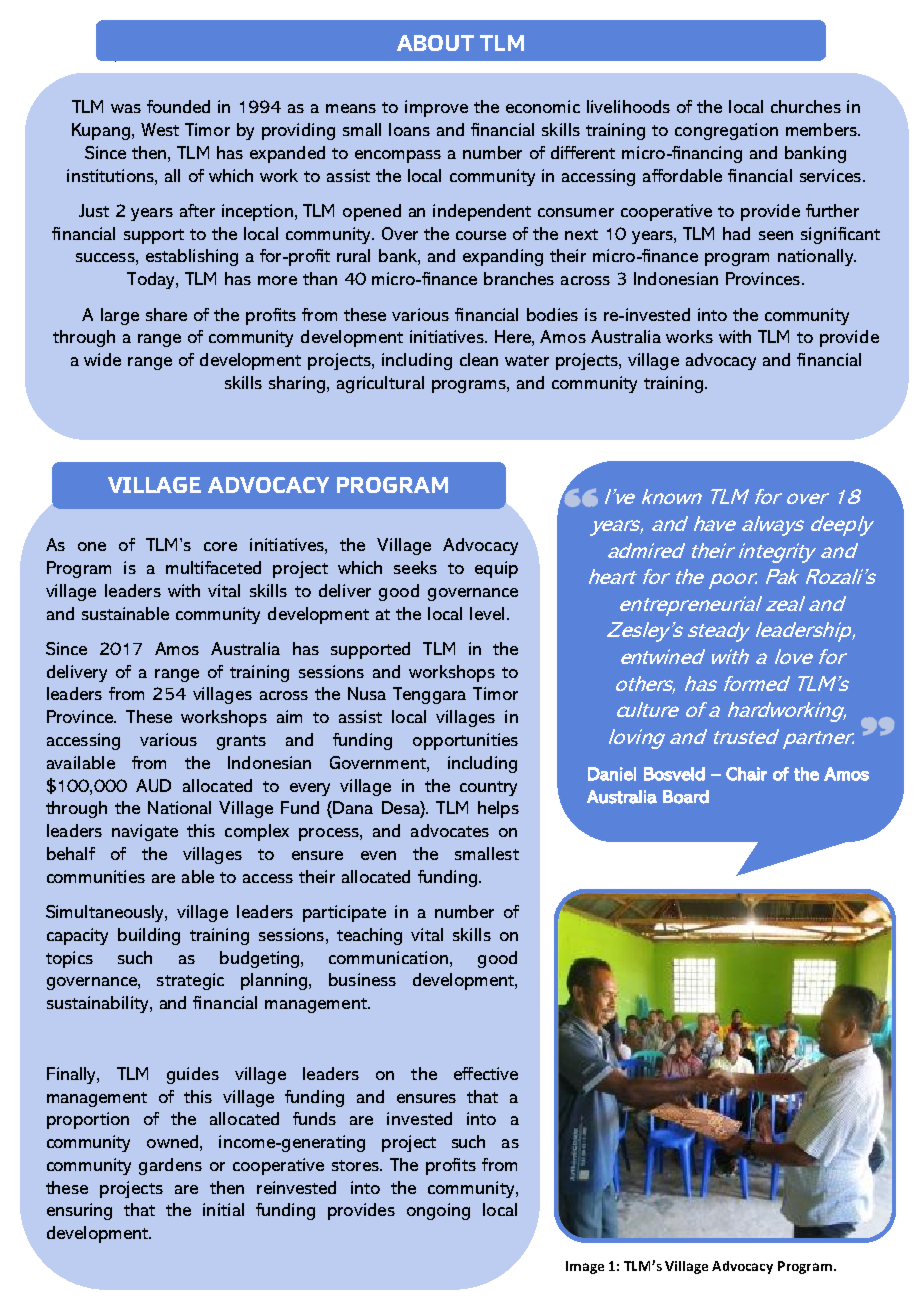 This screenshot has width=924, height=1308. Describe the element at coordinates (746, 774) in the screenshot. I see `Chair` at that location.
